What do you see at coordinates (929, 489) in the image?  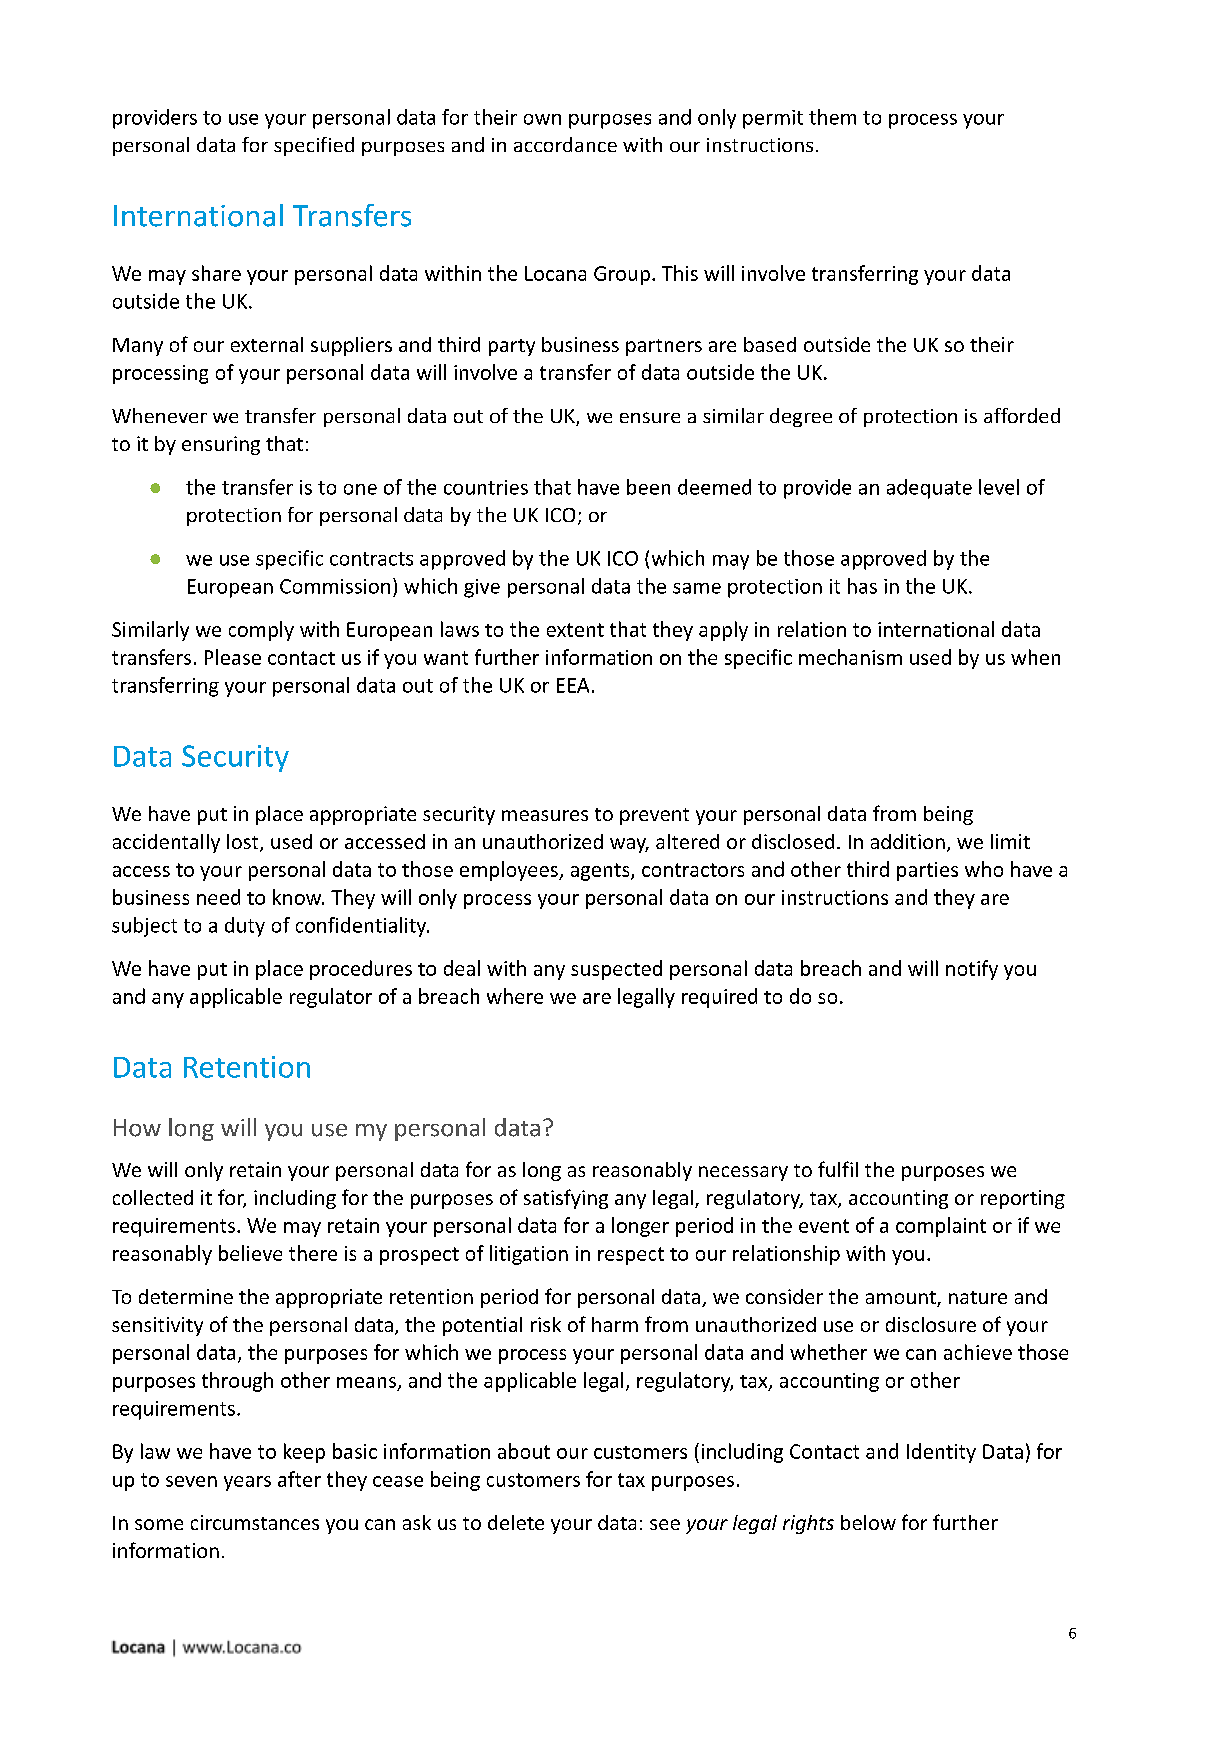 I see `adequate` at bounding box center [929, 489].
